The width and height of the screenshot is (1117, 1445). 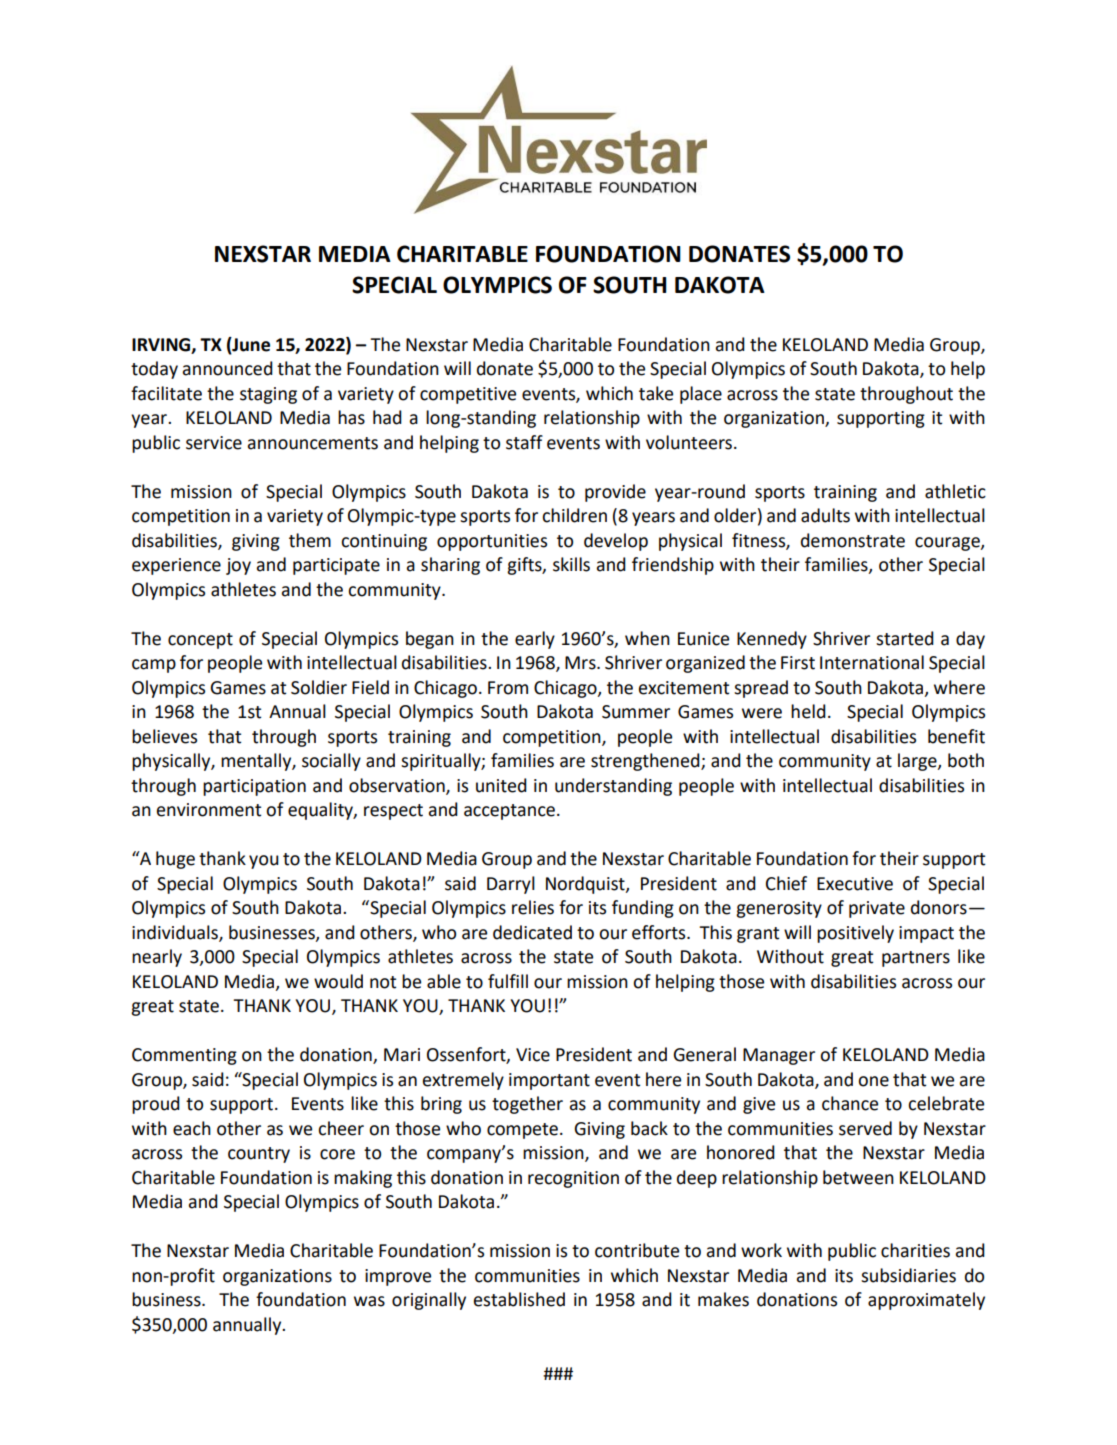 What do you see at coordinates (524, 442) in the screenshot?
I see `staff` at bounding box center [524, 442].
